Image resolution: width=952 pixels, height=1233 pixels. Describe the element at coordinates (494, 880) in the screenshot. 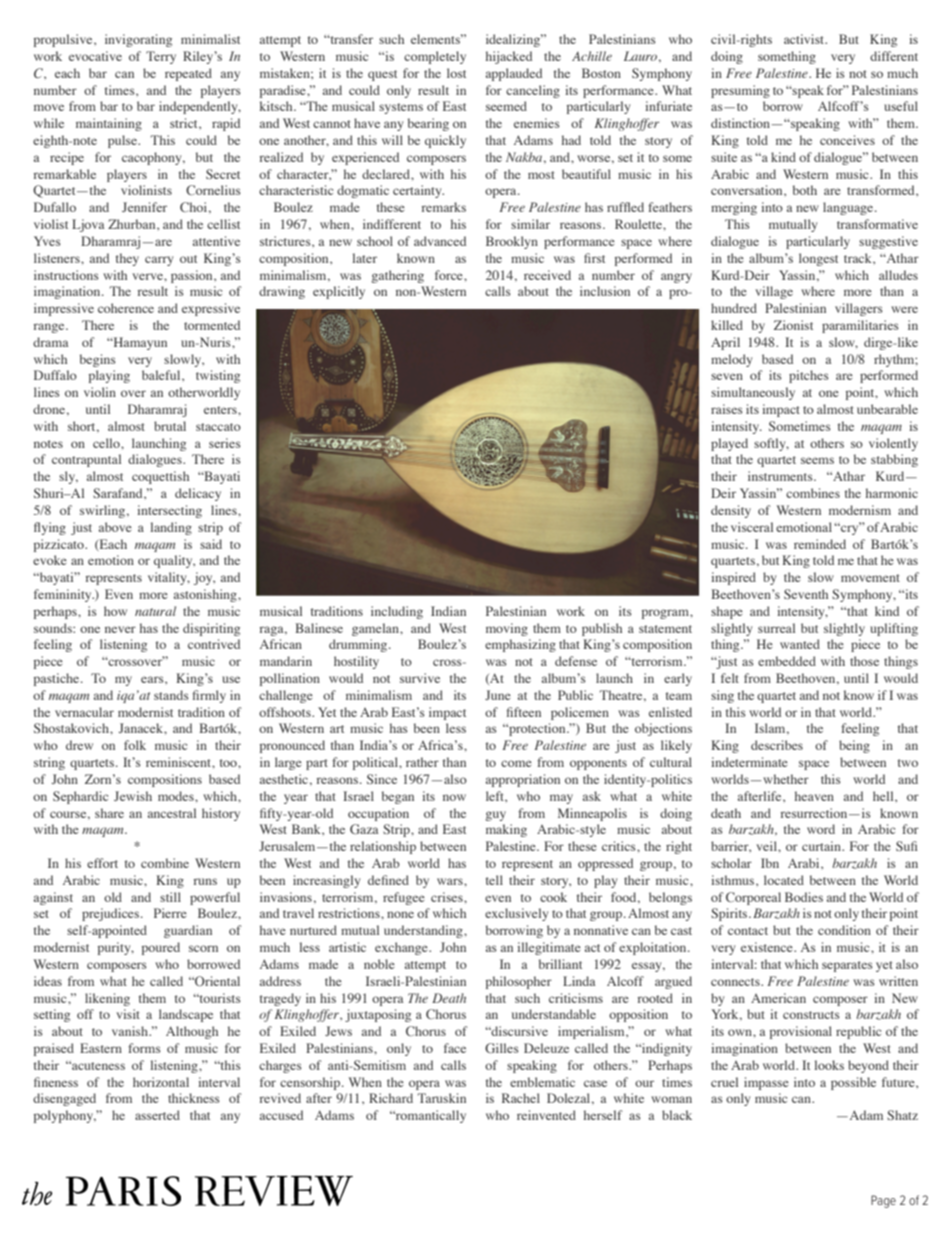

I see `tell` at that location.
